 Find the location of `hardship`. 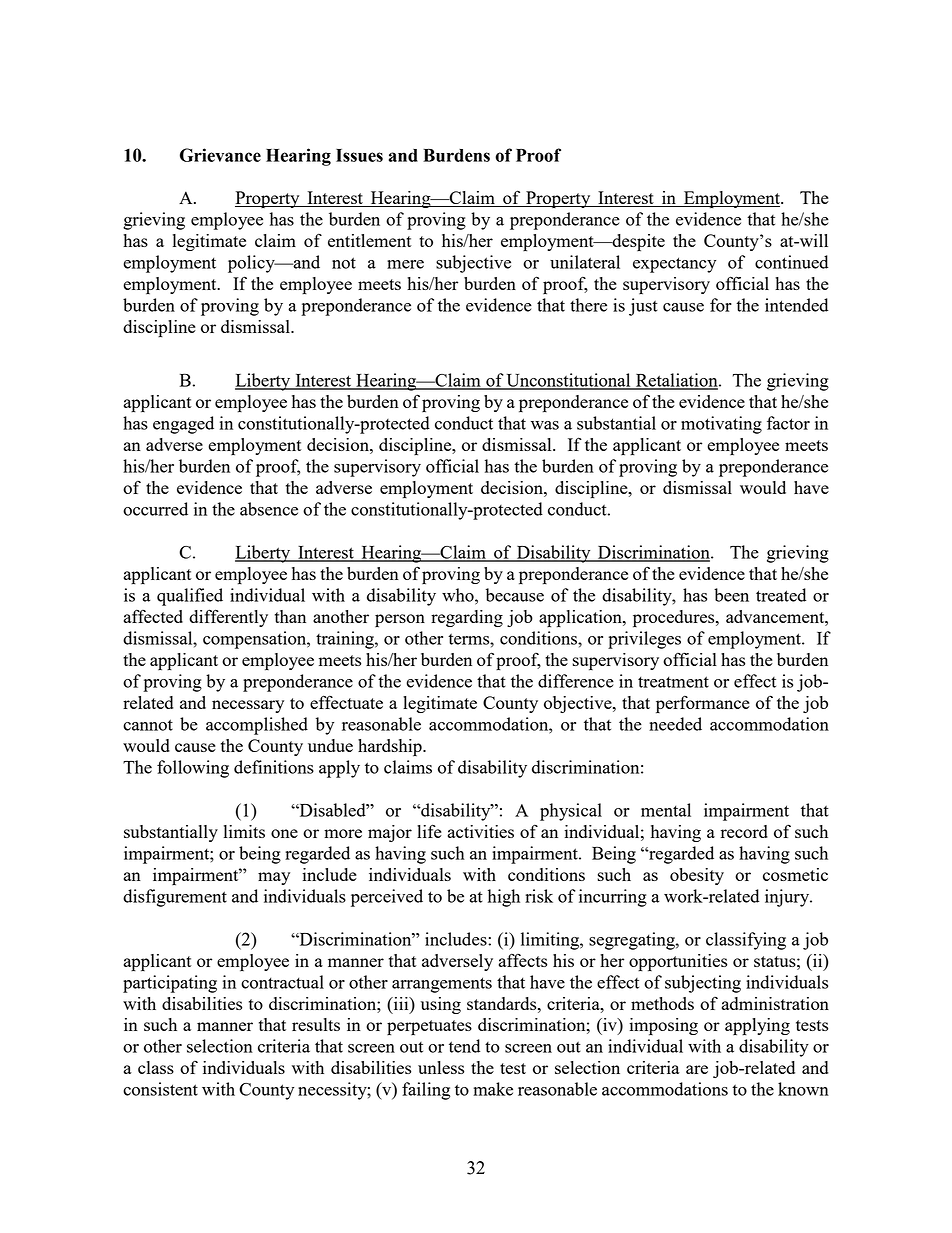

hardship is located at coordinates (391, 748).
